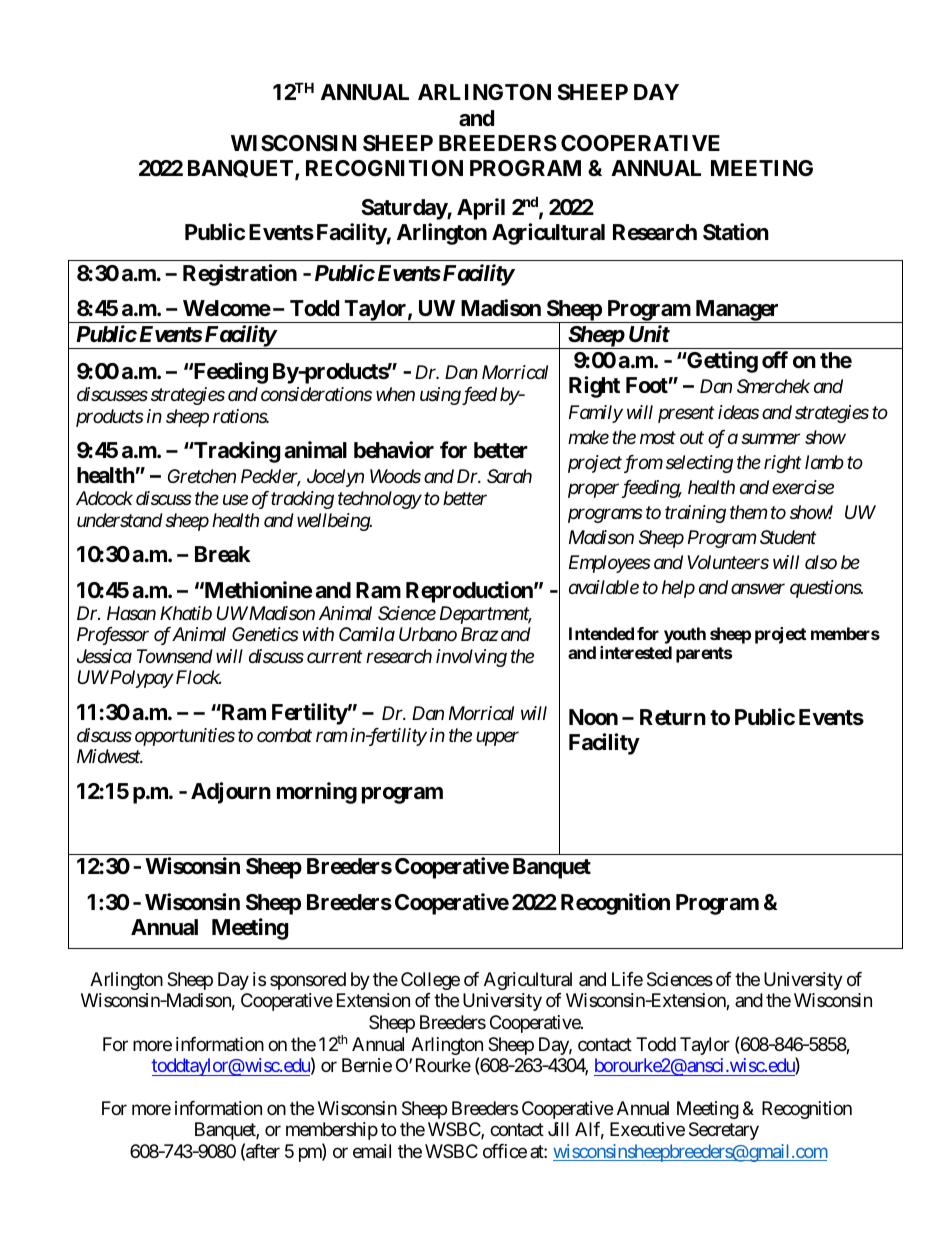 The width and height of the image is (952, 1233). What do you see at coordinates (685, 635) in the image?
I see `youth` at bounding box center [685, 635].
